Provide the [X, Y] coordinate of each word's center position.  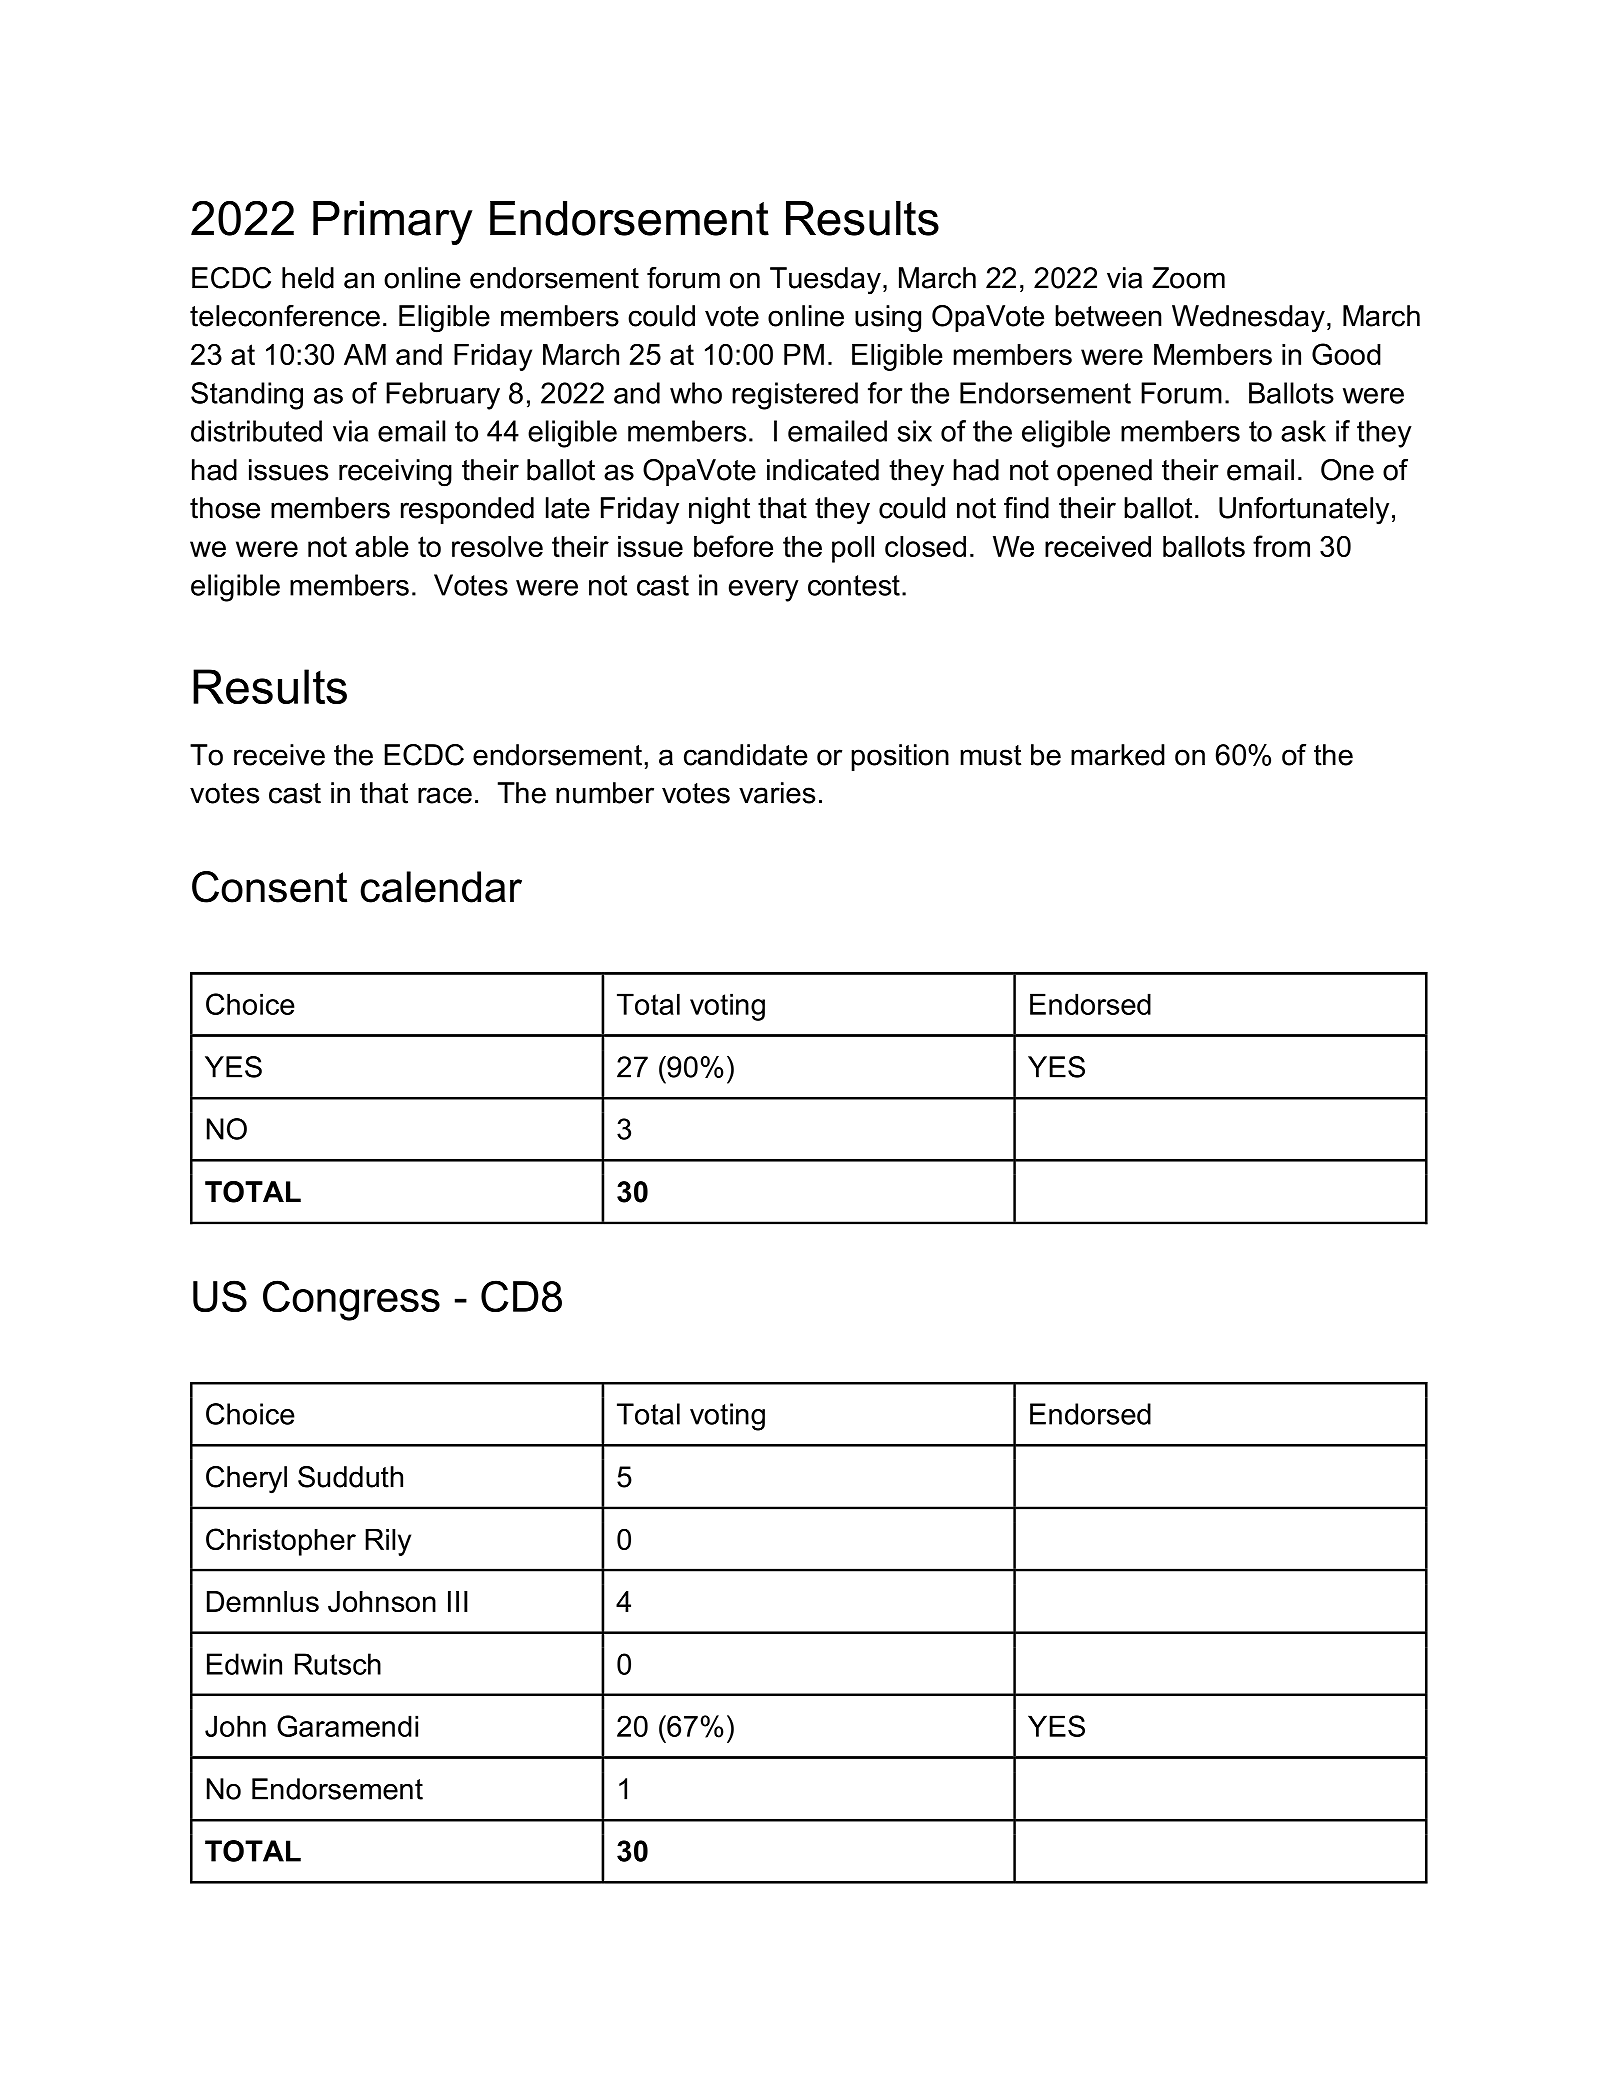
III [458, 1601]
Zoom [1188, 278]
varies [777, 793]
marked [1118, 755]
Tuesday [825, 281]
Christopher [281, 1542]
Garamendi [347, 1726]
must [990, 755]
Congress [351, 1300]
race [445, 795]
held [308, 278]
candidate [746, 755]
